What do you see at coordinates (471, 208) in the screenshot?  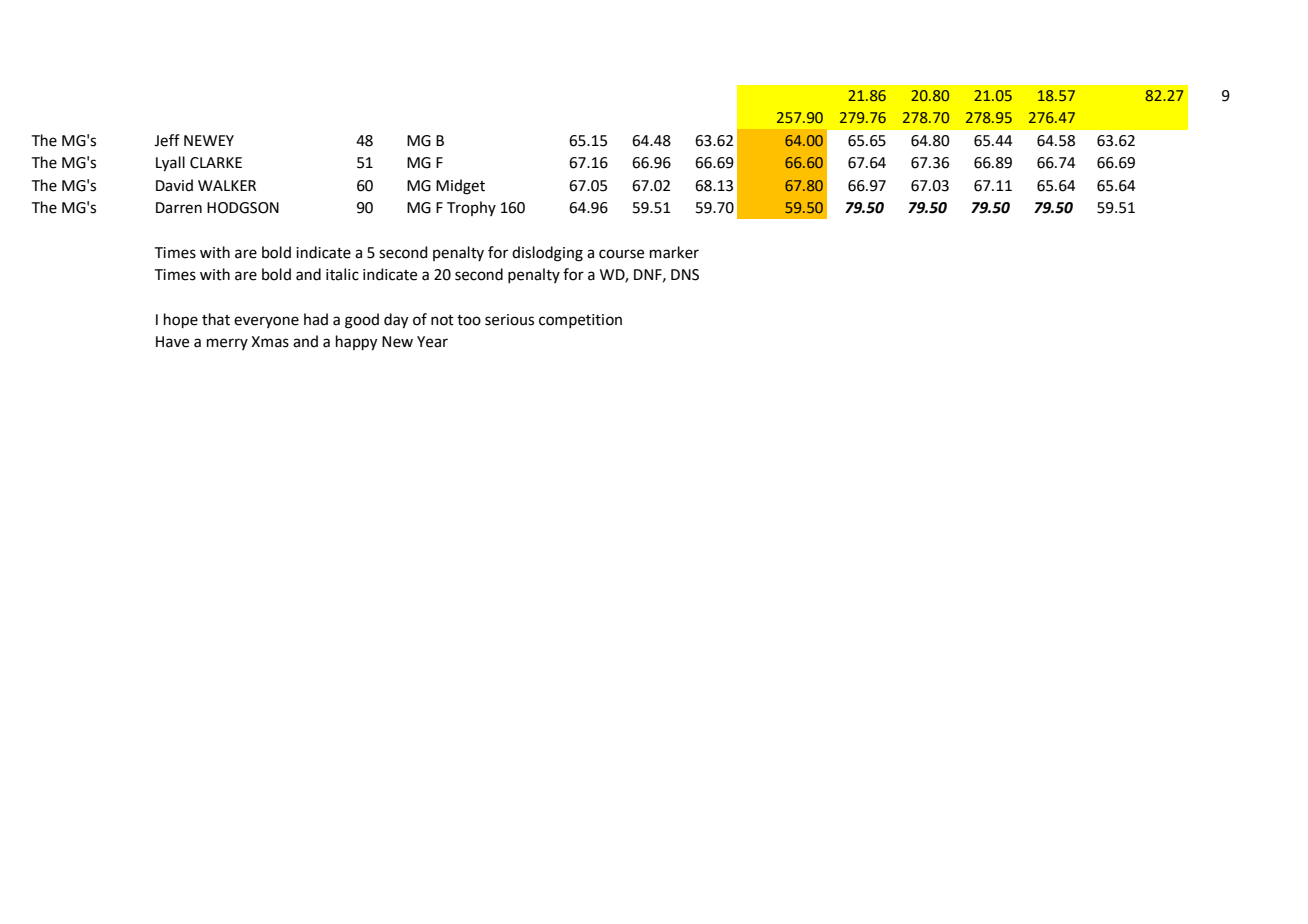 I see `Trophy` at bounding box center [471, 208].
